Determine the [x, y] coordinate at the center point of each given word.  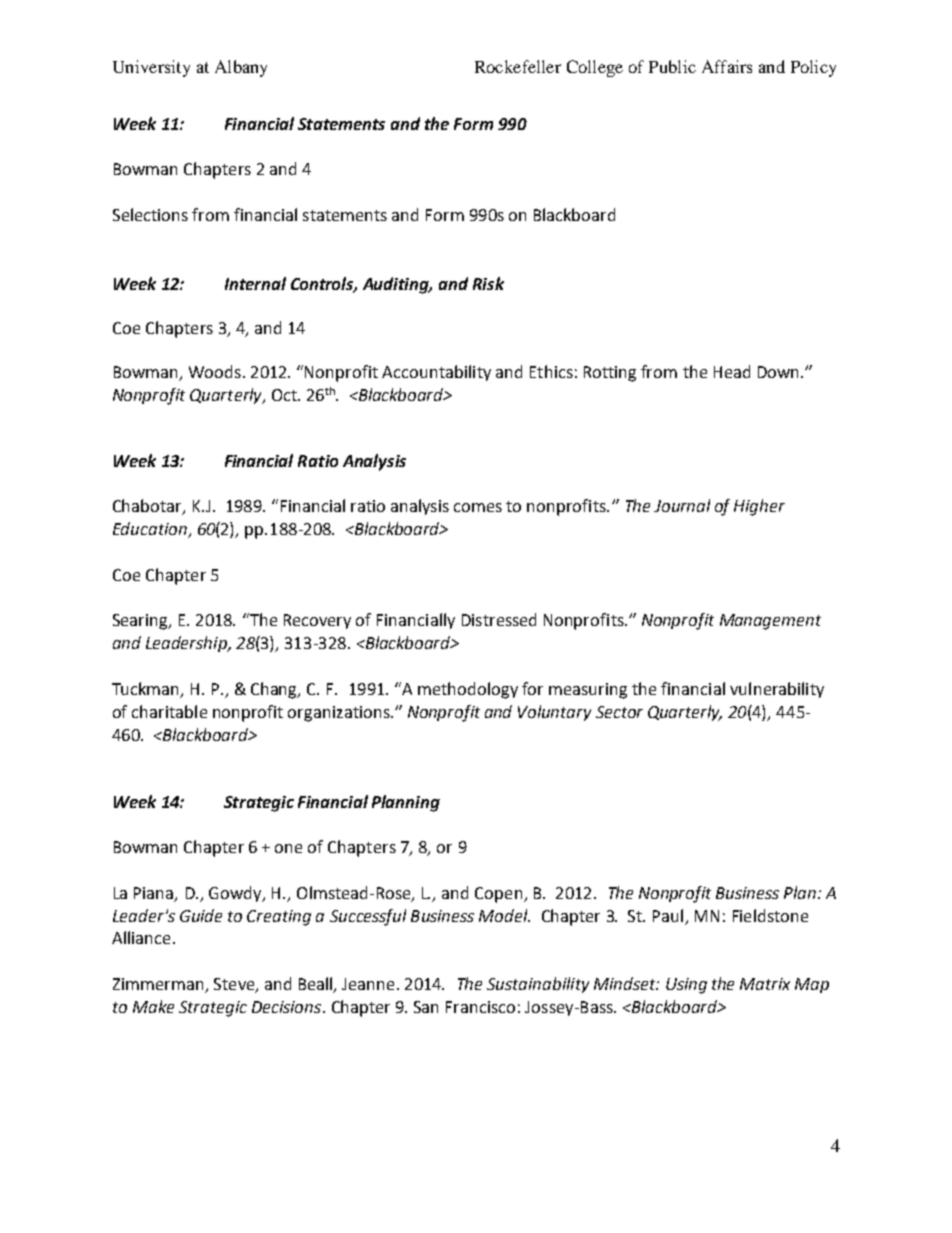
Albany [241, 68]
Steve [235, 985]
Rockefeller [518, 66]
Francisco [480, 1007]
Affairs [727, 66]
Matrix [765, 984]
